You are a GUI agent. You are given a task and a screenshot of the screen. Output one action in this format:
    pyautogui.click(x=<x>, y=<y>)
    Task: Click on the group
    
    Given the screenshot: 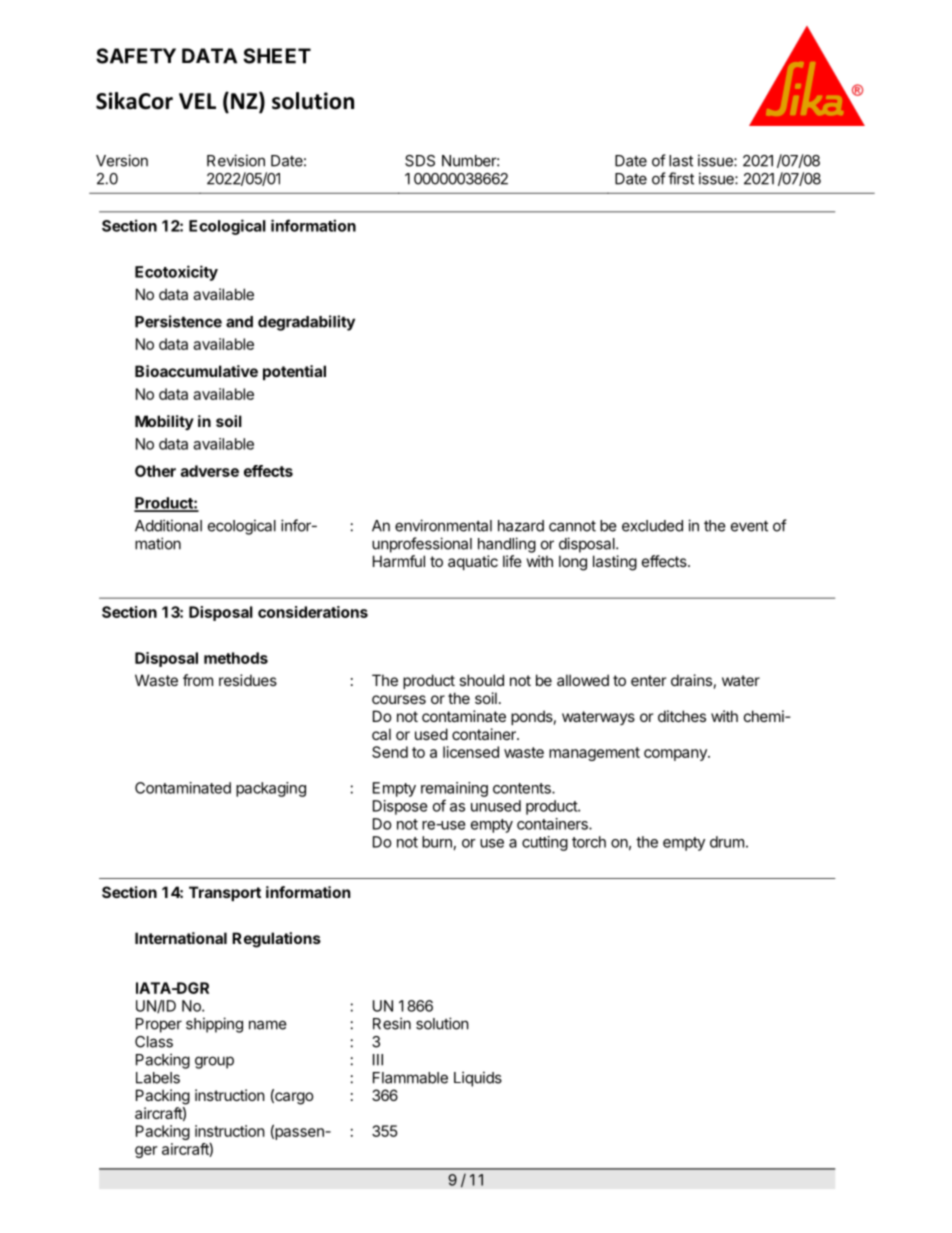 What is the action you would take?
    pyautogui.click(x=214, y=1062)
